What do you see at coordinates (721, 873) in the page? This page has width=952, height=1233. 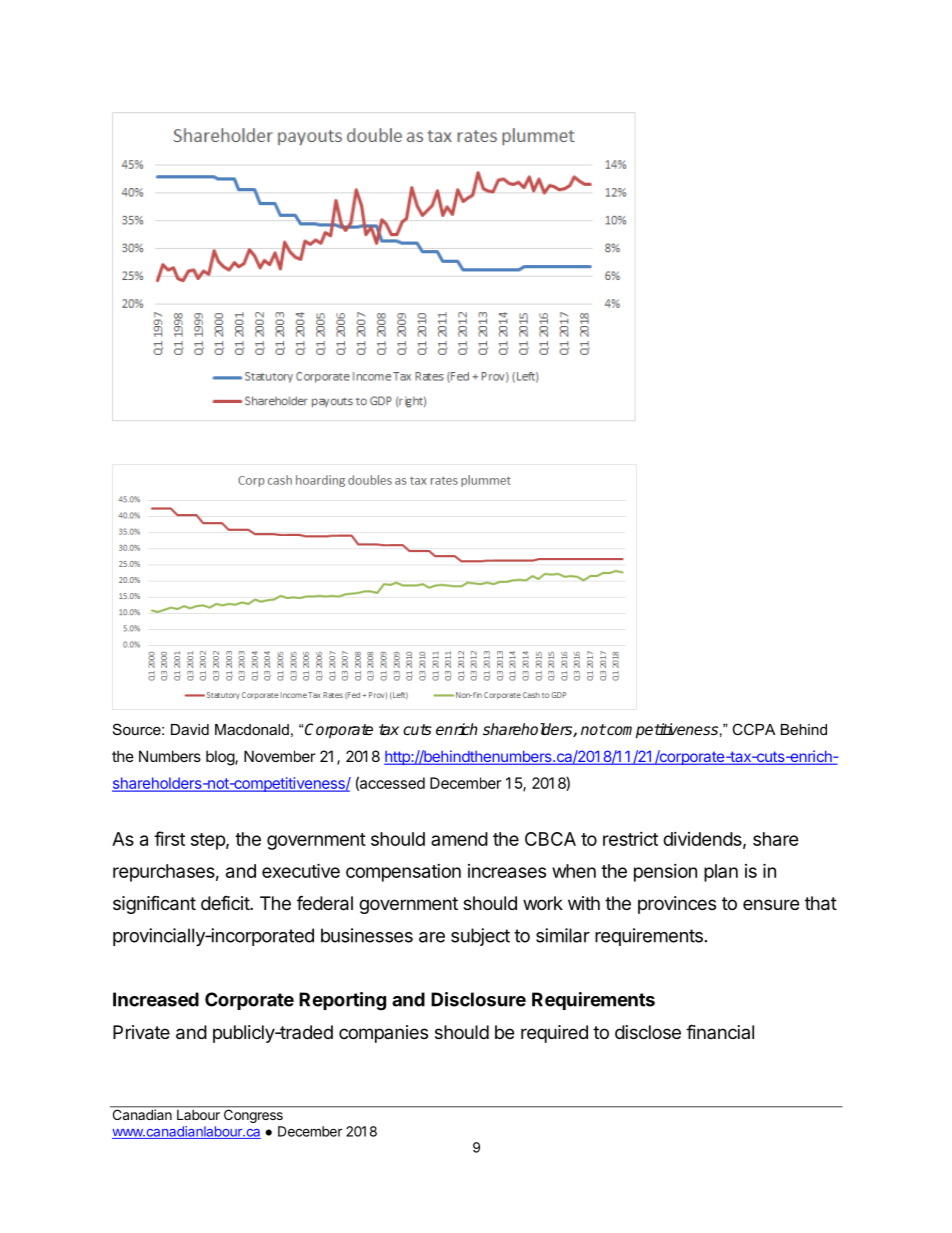 I see `plan` at bounding box center [721, 873].
